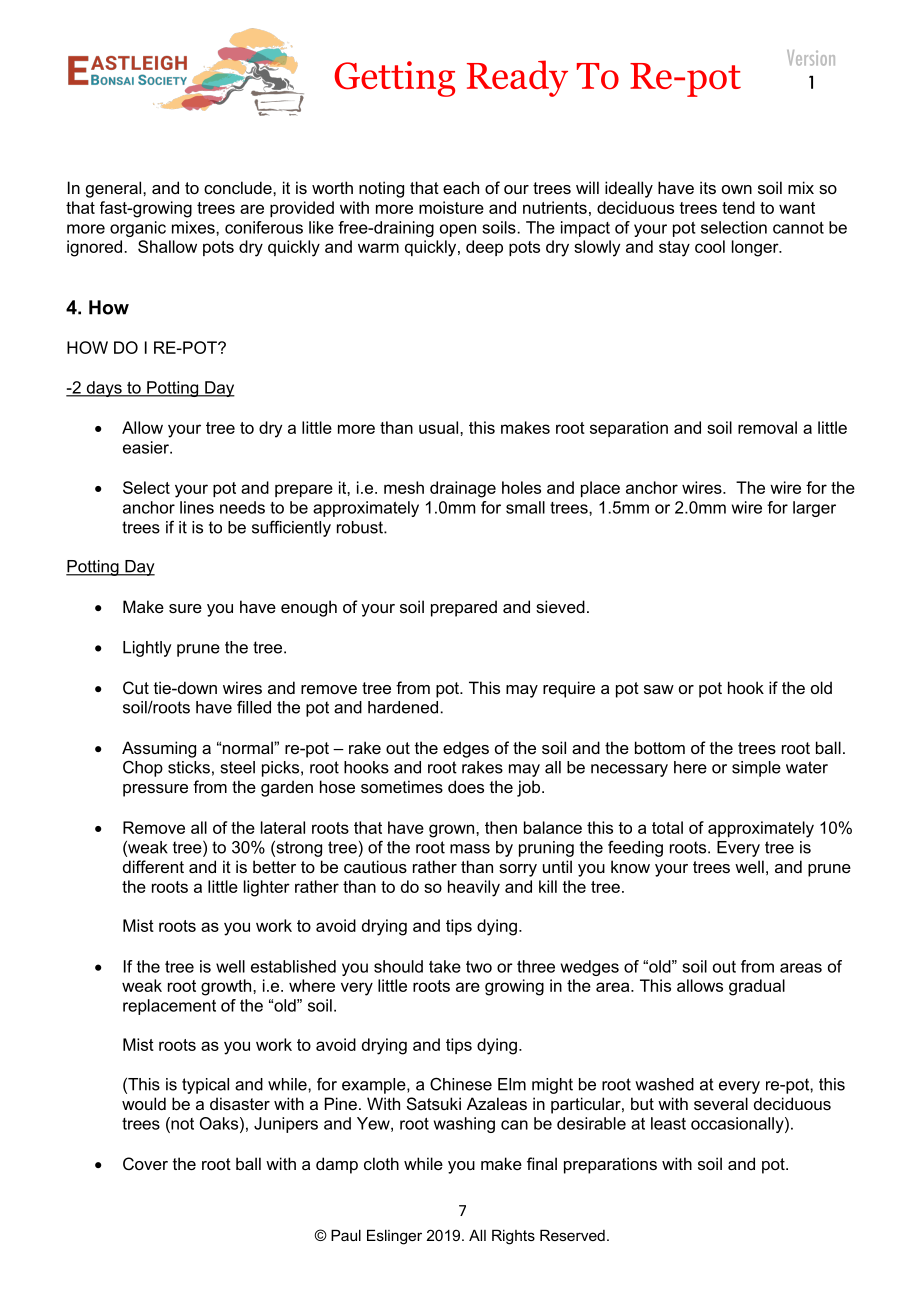 The width and height of the screenshot is (924, 1308). Describe the element at coordinates (513, 1237) in the screenshot. I see `Rights` at that location.
